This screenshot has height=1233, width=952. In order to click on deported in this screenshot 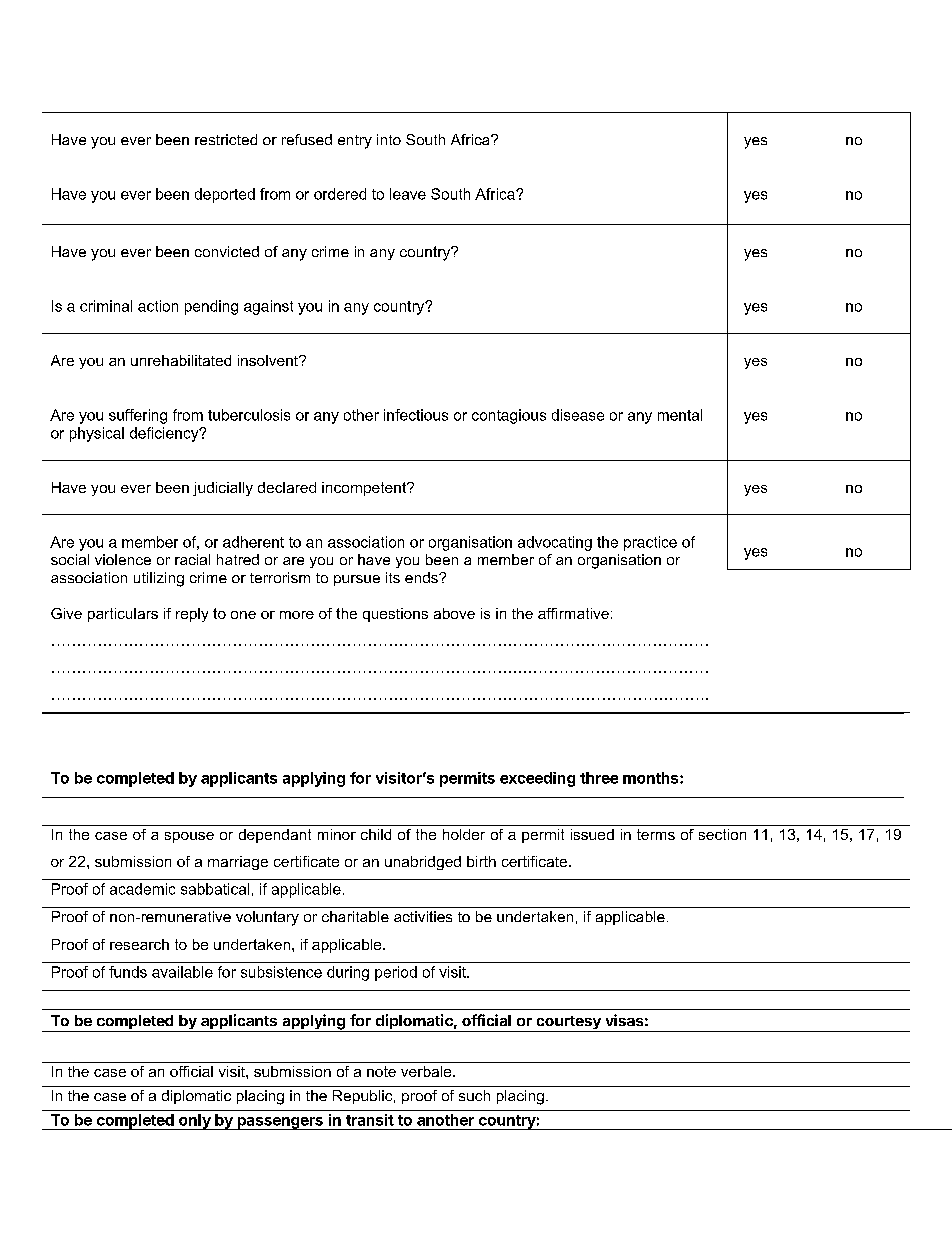, I will do `click(225, 195)`.
